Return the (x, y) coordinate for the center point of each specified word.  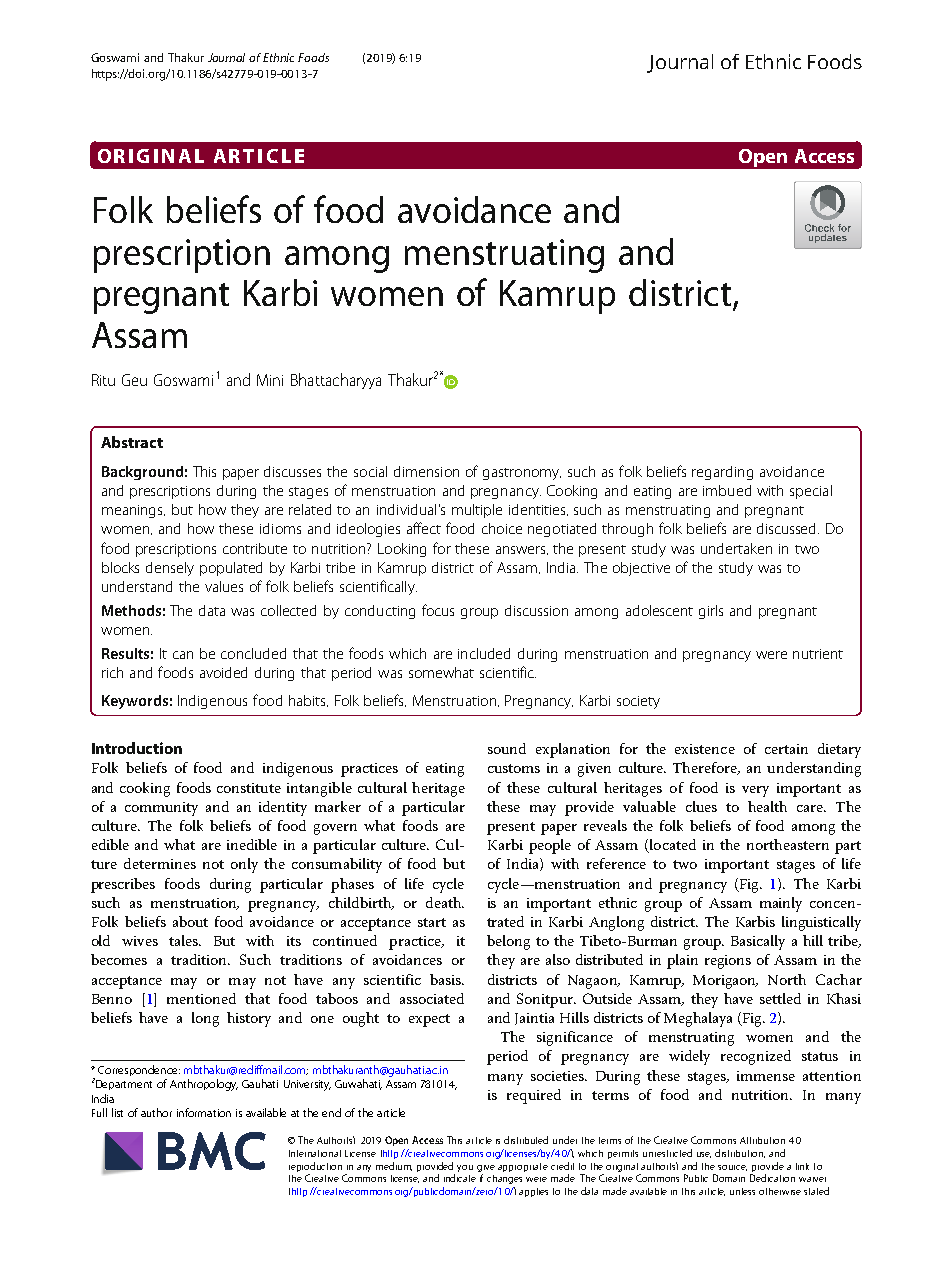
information (204, 1112)
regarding (722, 473)
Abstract (132, 442)
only (244, 865)
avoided (223, 672)
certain (786, 749)
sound (507, 748)
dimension (426, 471)
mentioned (201, 998)
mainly (781, 904)
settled (780, 998)
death (444, 902)
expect (429, 1020)
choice (502, 528)
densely (170, 569)
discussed (788, 528)
